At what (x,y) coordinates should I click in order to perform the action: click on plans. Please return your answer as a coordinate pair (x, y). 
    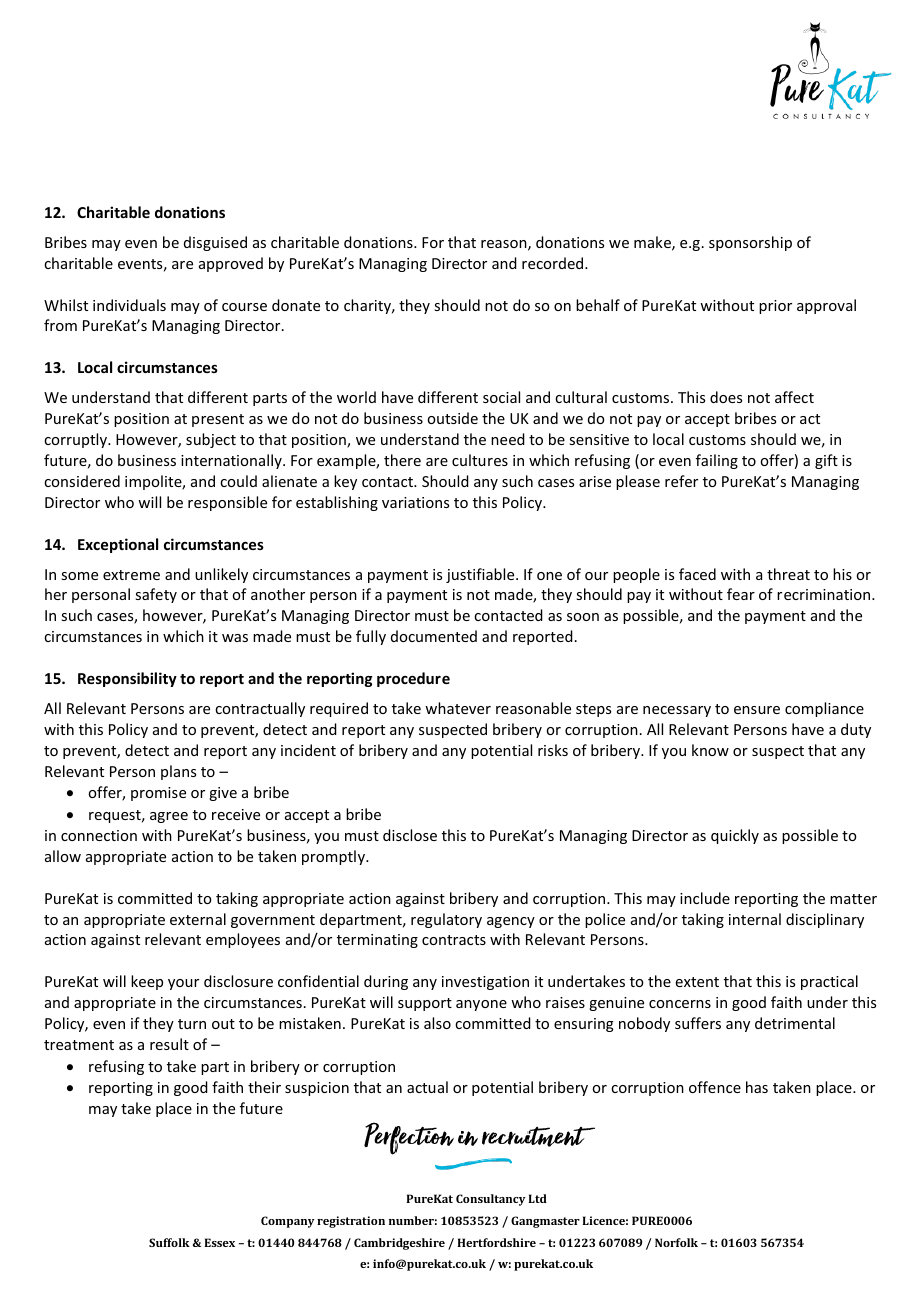
    Looking at the image, I should click on (178, 772).
